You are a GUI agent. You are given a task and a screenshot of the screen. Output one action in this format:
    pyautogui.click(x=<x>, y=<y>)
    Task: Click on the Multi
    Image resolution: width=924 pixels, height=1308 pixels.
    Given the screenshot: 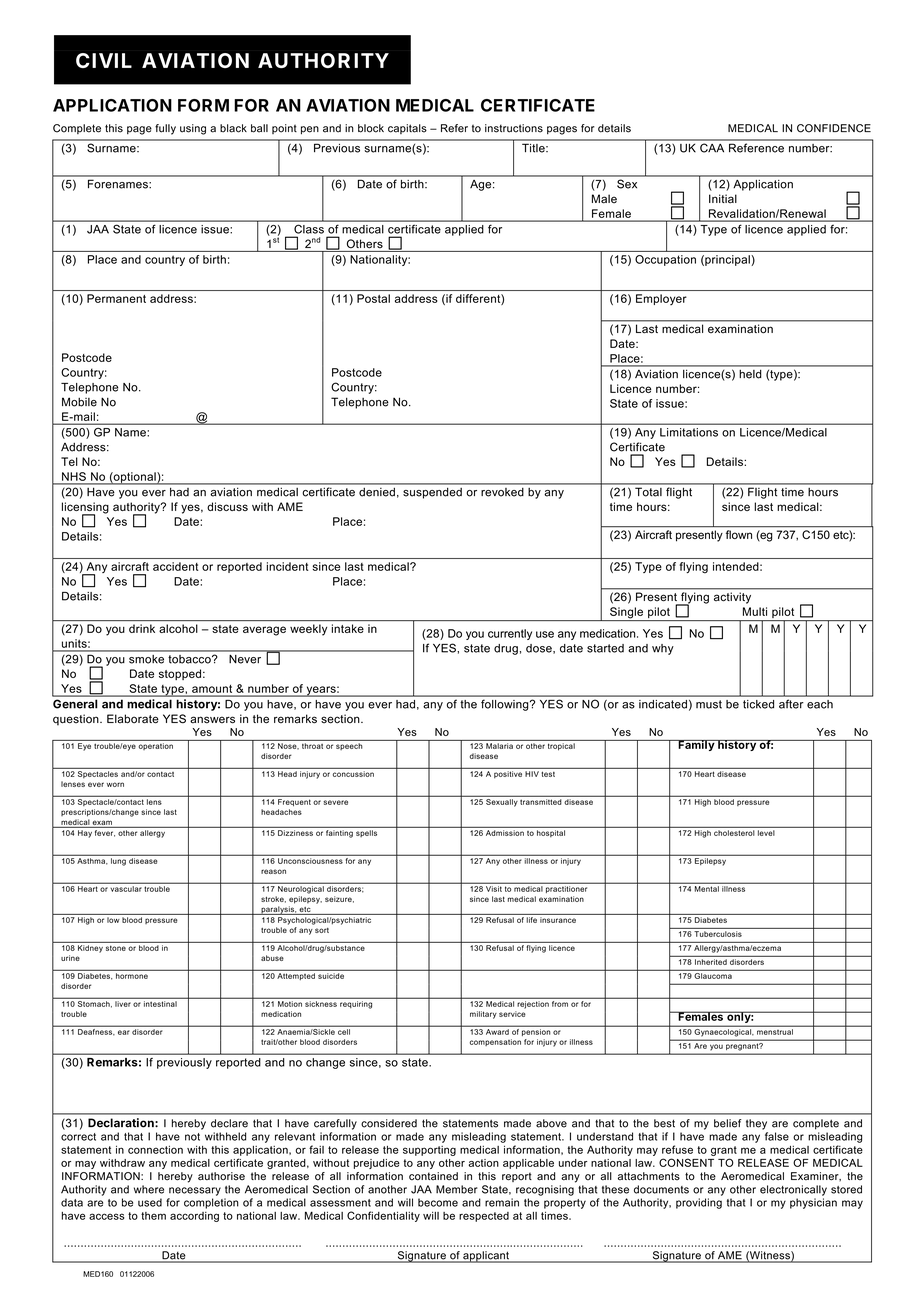 What is the action you would take?
    pyautogui.click(x=755, y=611)
